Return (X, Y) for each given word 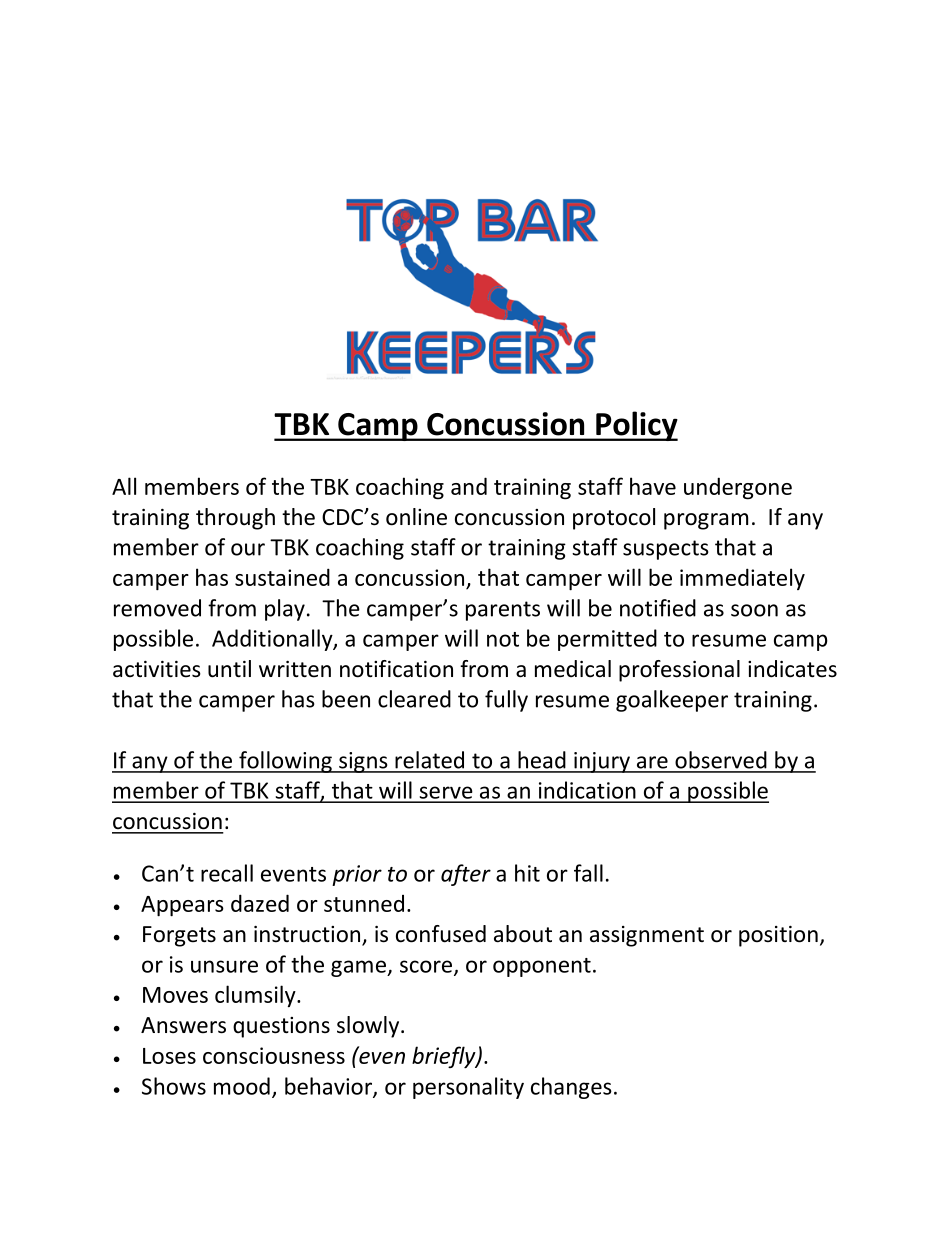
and (469, 486)
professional (679, 671)
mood (242, 1086)
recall (227, 873)
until (229, 669)
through (235, 519)
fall (588, 873)
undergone (738, 488)
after (466, 875)
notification (396, 669)
